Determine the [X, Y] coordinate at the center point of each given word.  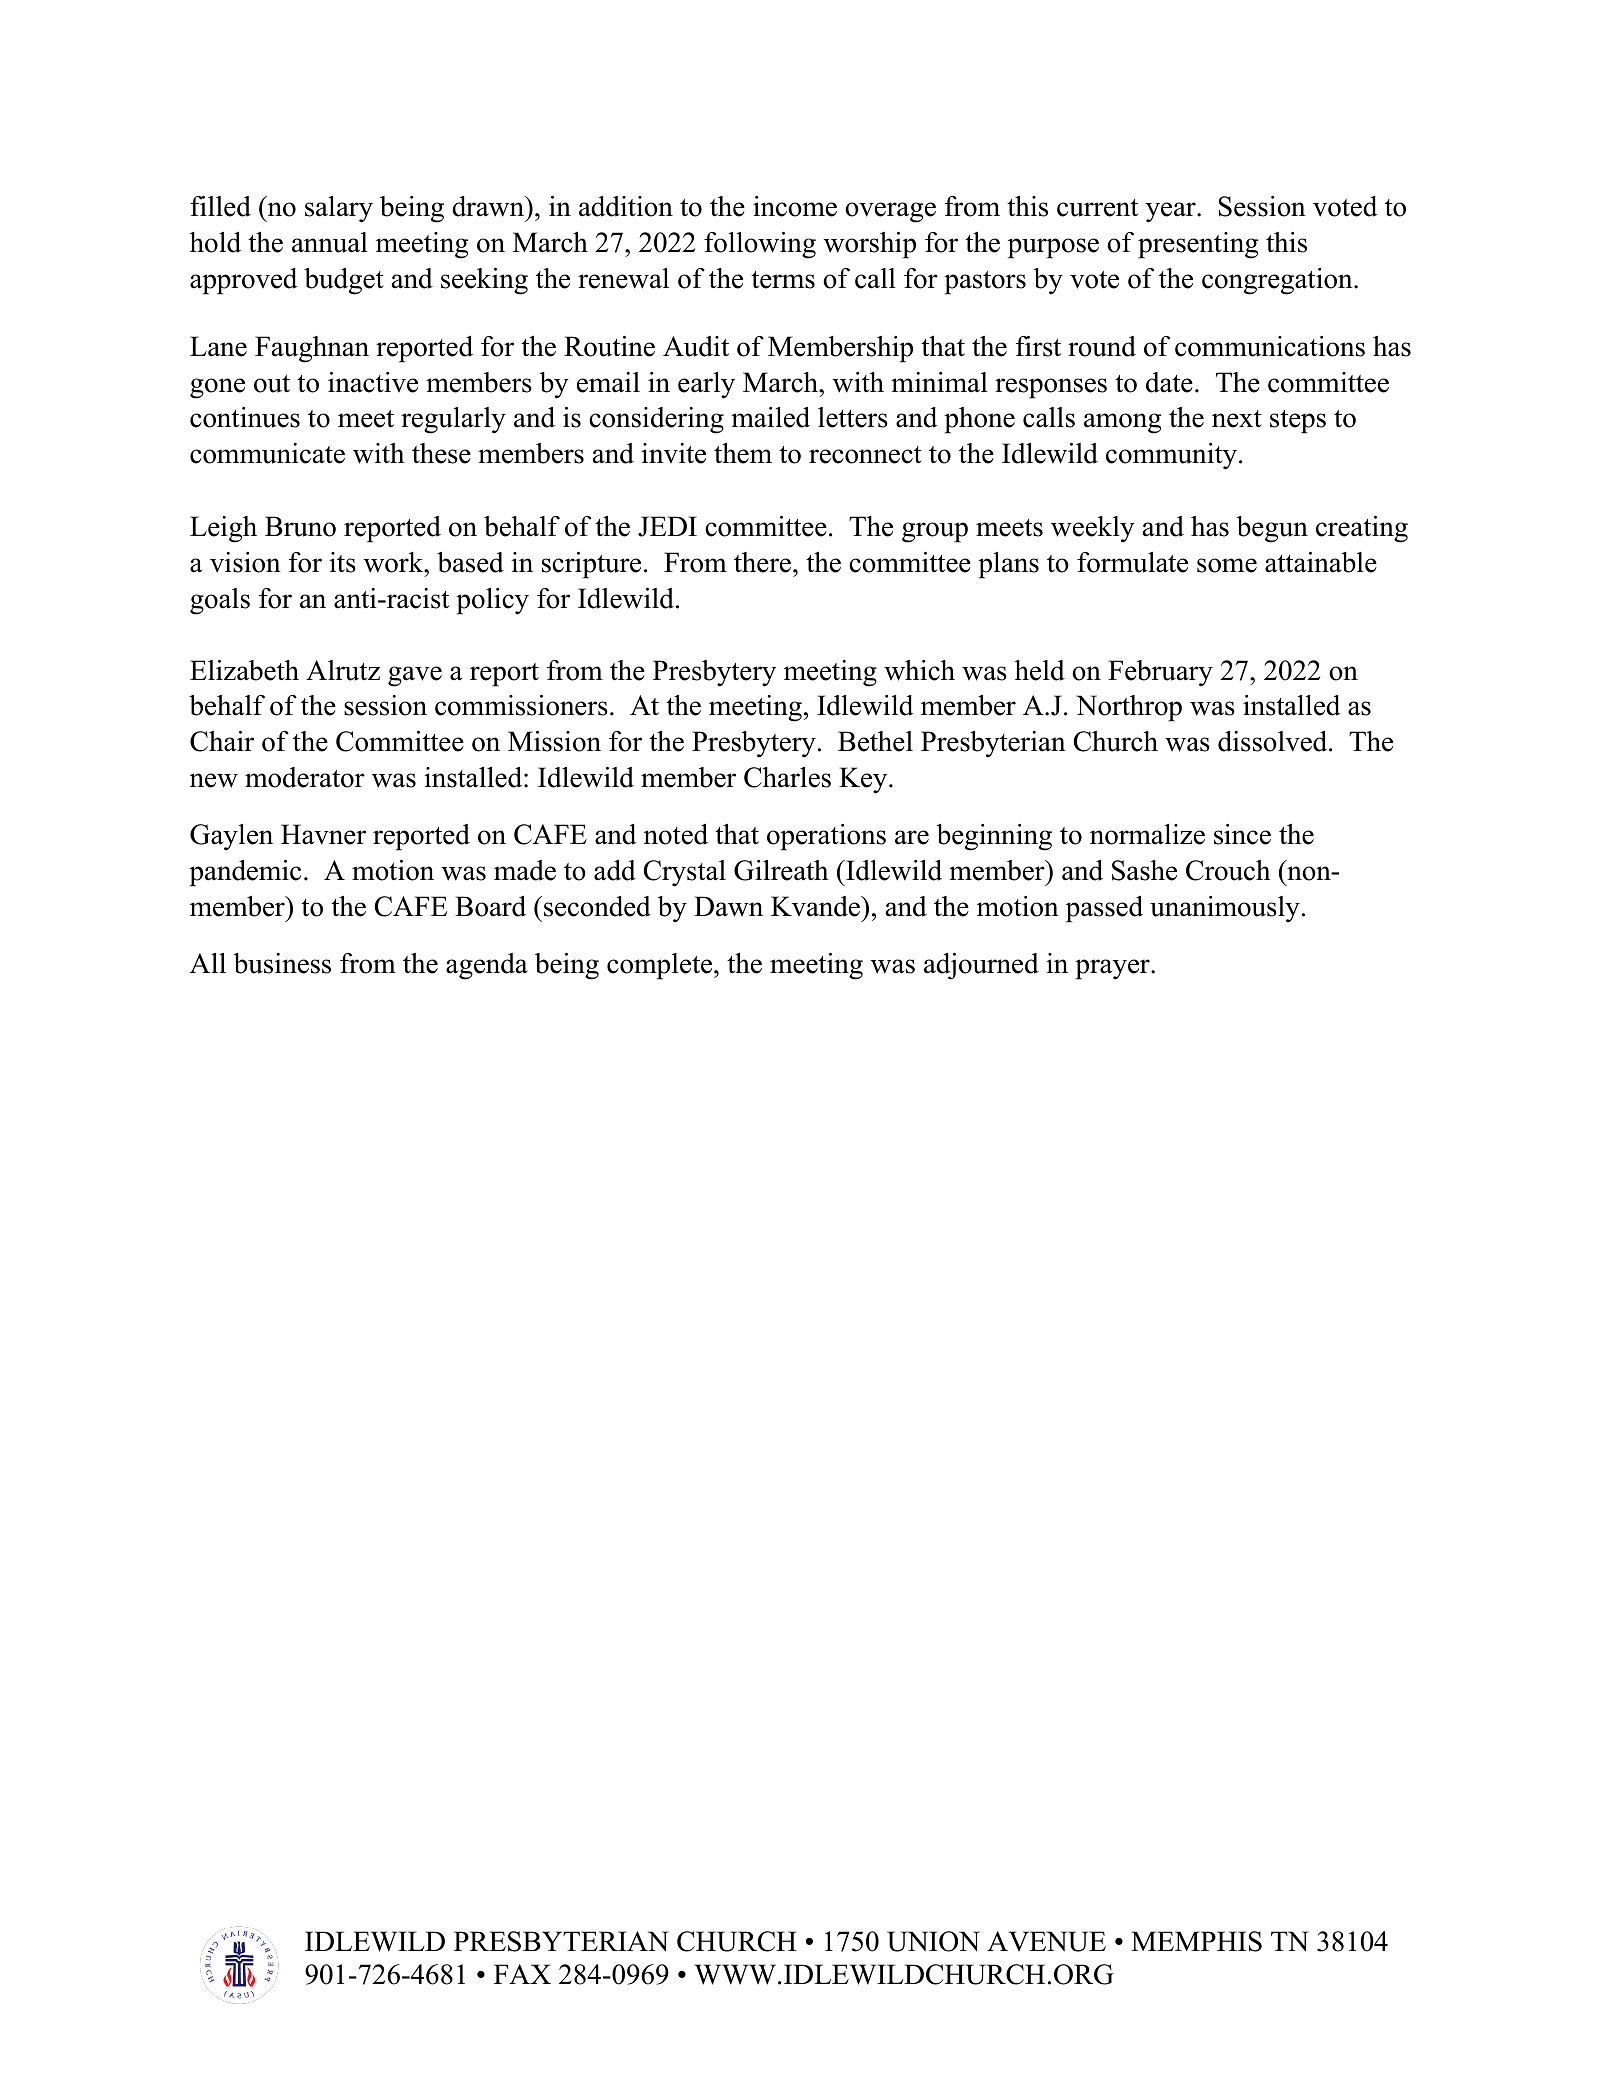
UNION [933, 1941]
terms [783, 280]
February [1160, 673]
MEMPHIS [1196, 1941]
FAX [522, 1974]
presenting [1198, 245]
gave [415, 676]
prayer [1113, 969]
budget [344, 281]
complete [661, 966]
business [282, 963]
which [919, 670]
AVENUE [1046, 1941]
